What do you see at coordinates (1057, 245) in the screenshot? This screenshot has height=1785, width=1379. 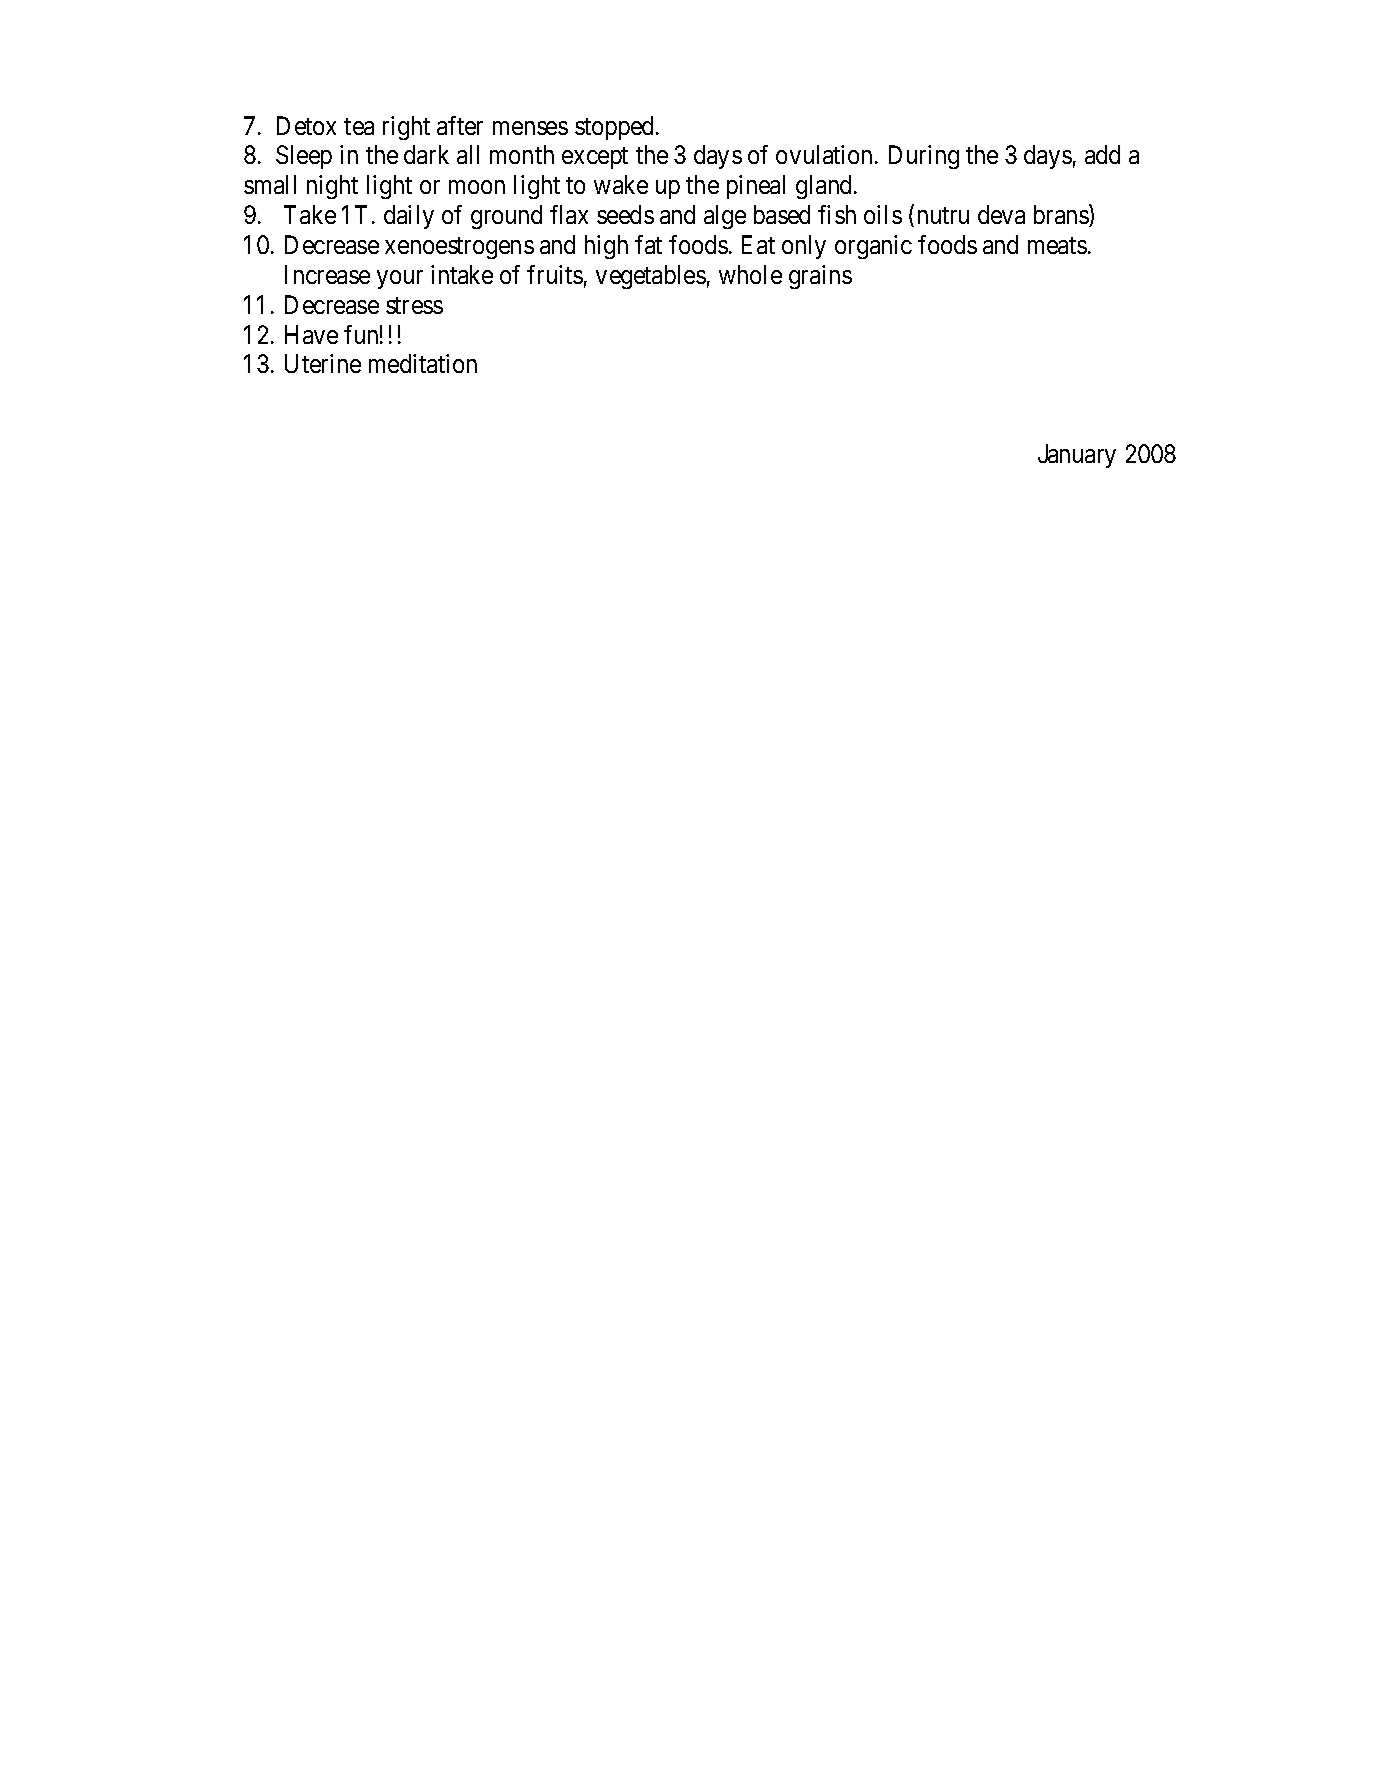 I see `meats` at bounding box center [1057, 245].
